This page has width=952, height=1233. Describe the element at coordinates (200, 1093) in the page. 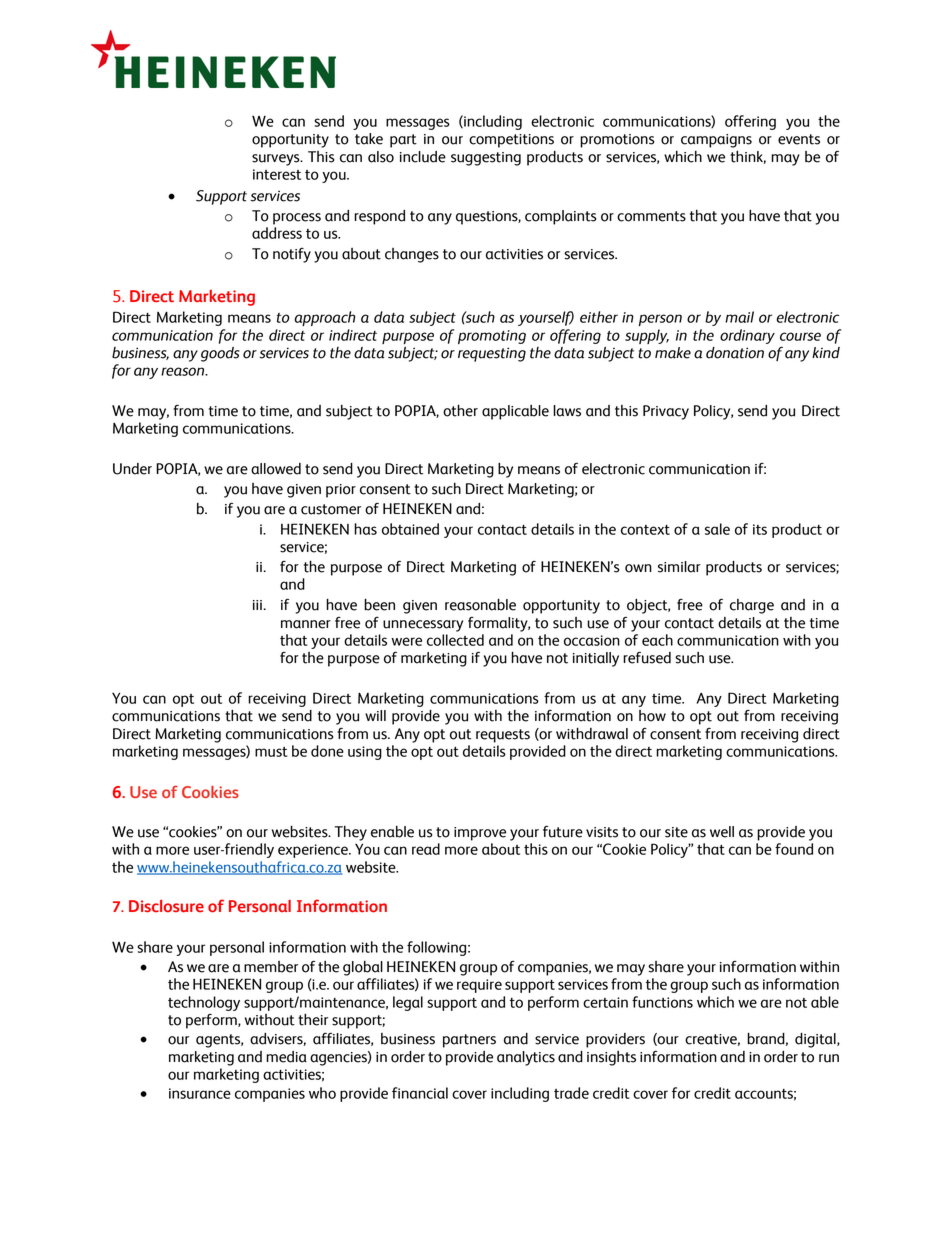

I see `insurance` at that location.
